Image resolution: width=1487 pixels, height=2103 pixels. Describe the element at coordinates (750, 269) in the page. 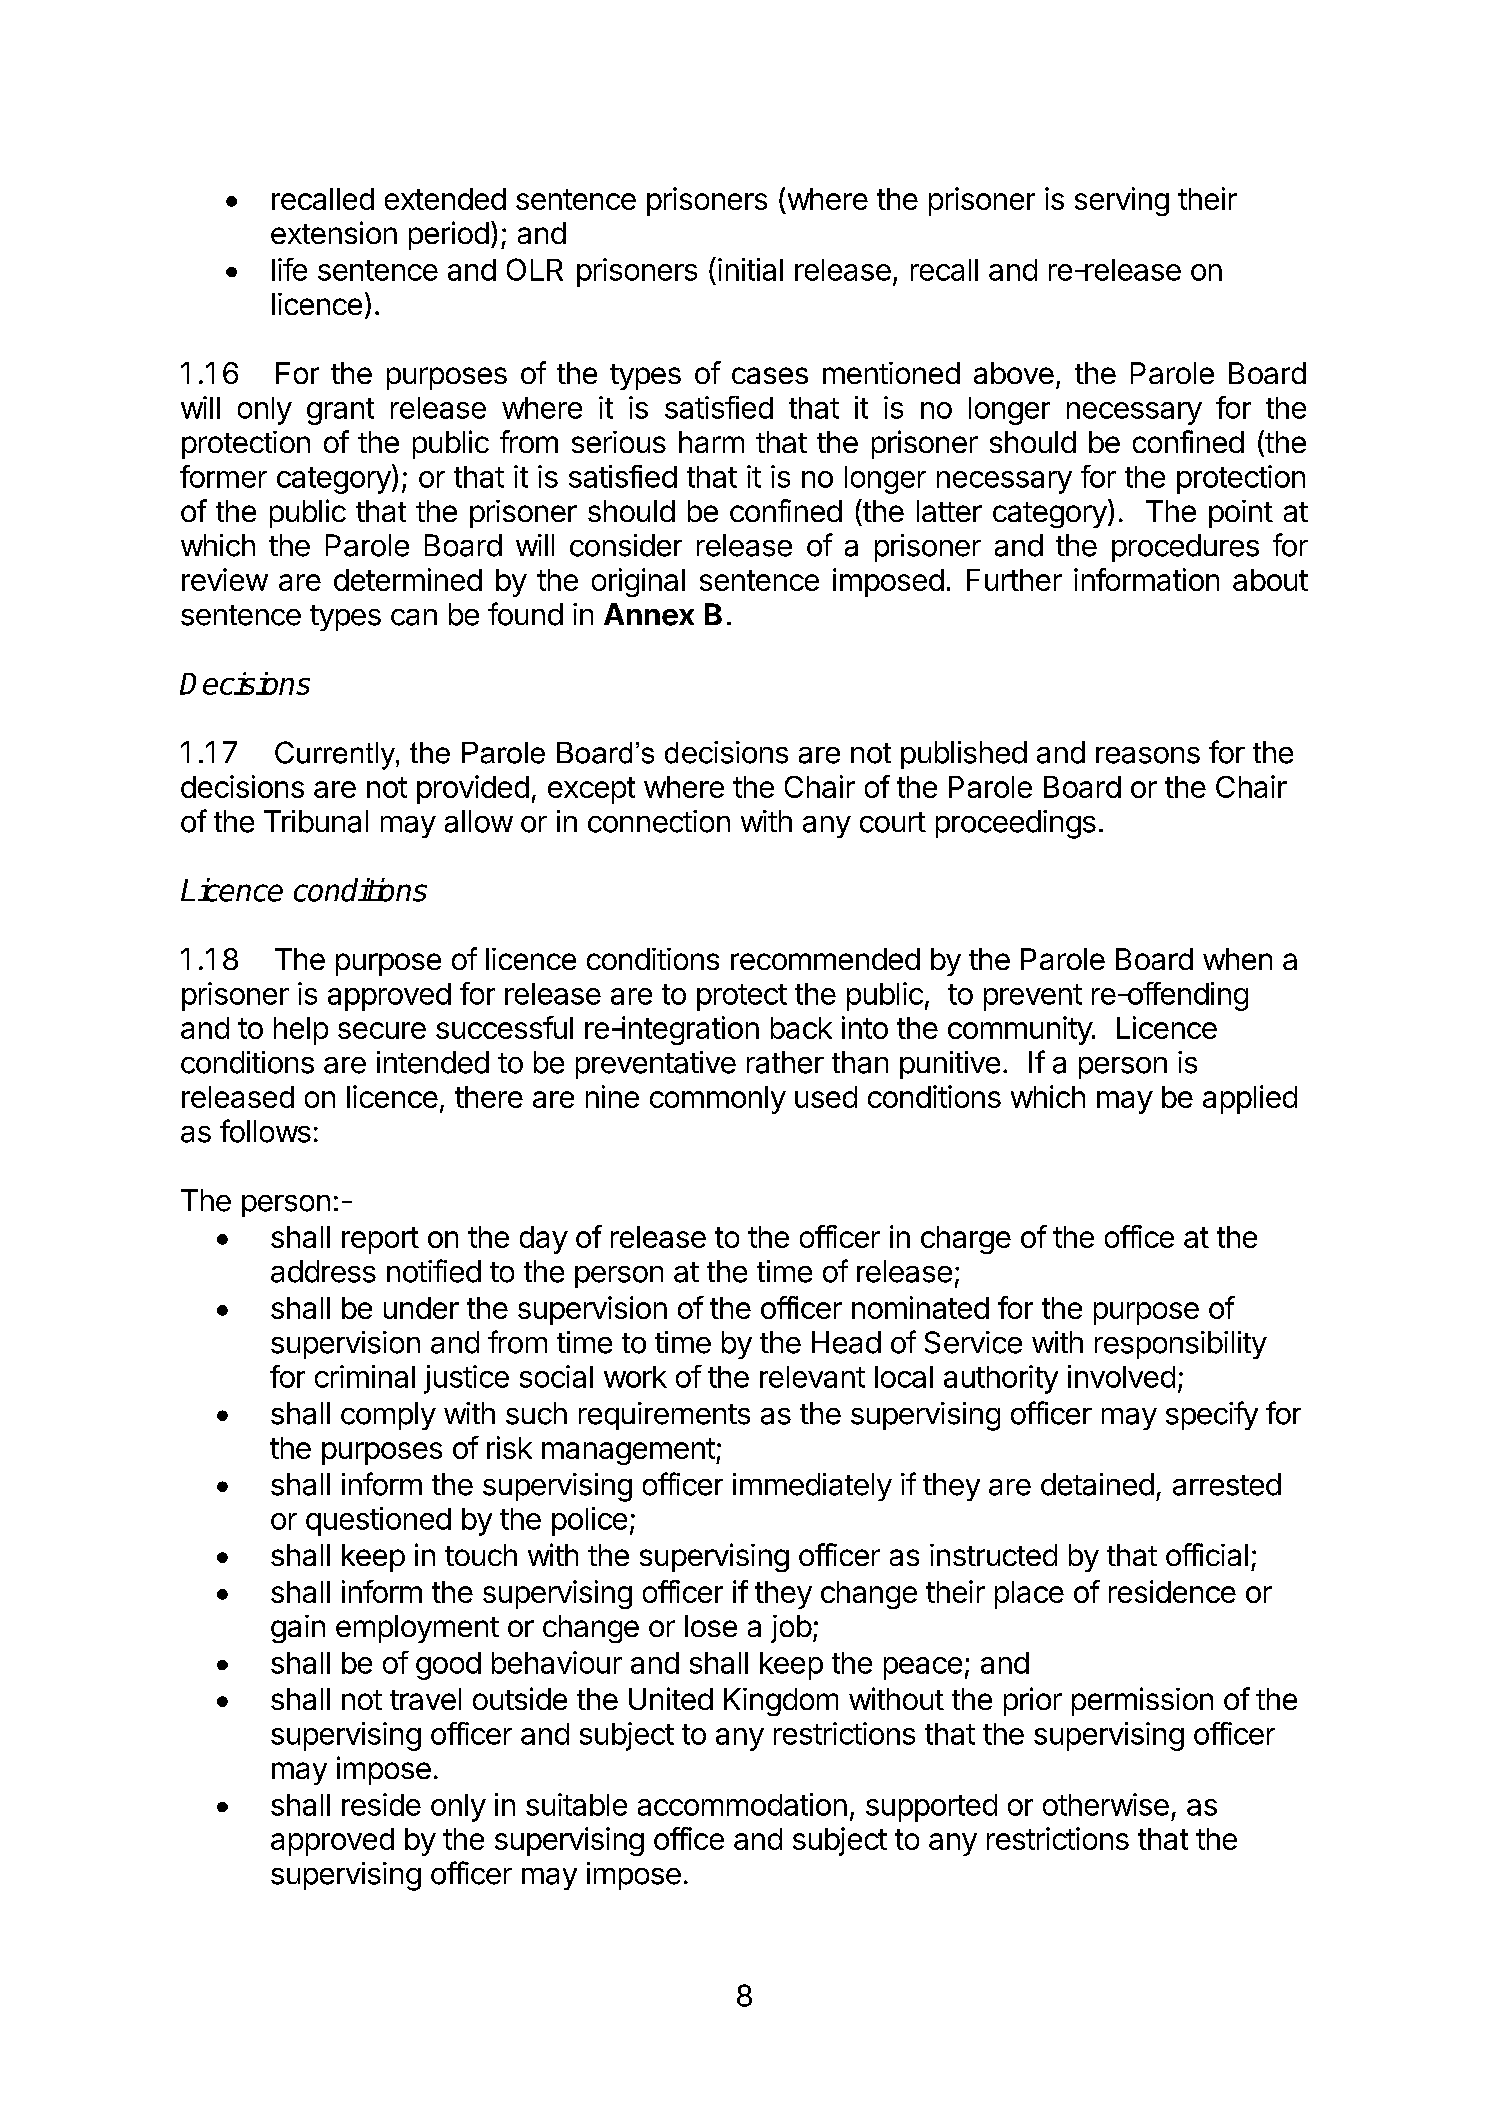

I see `initial` at that location.
